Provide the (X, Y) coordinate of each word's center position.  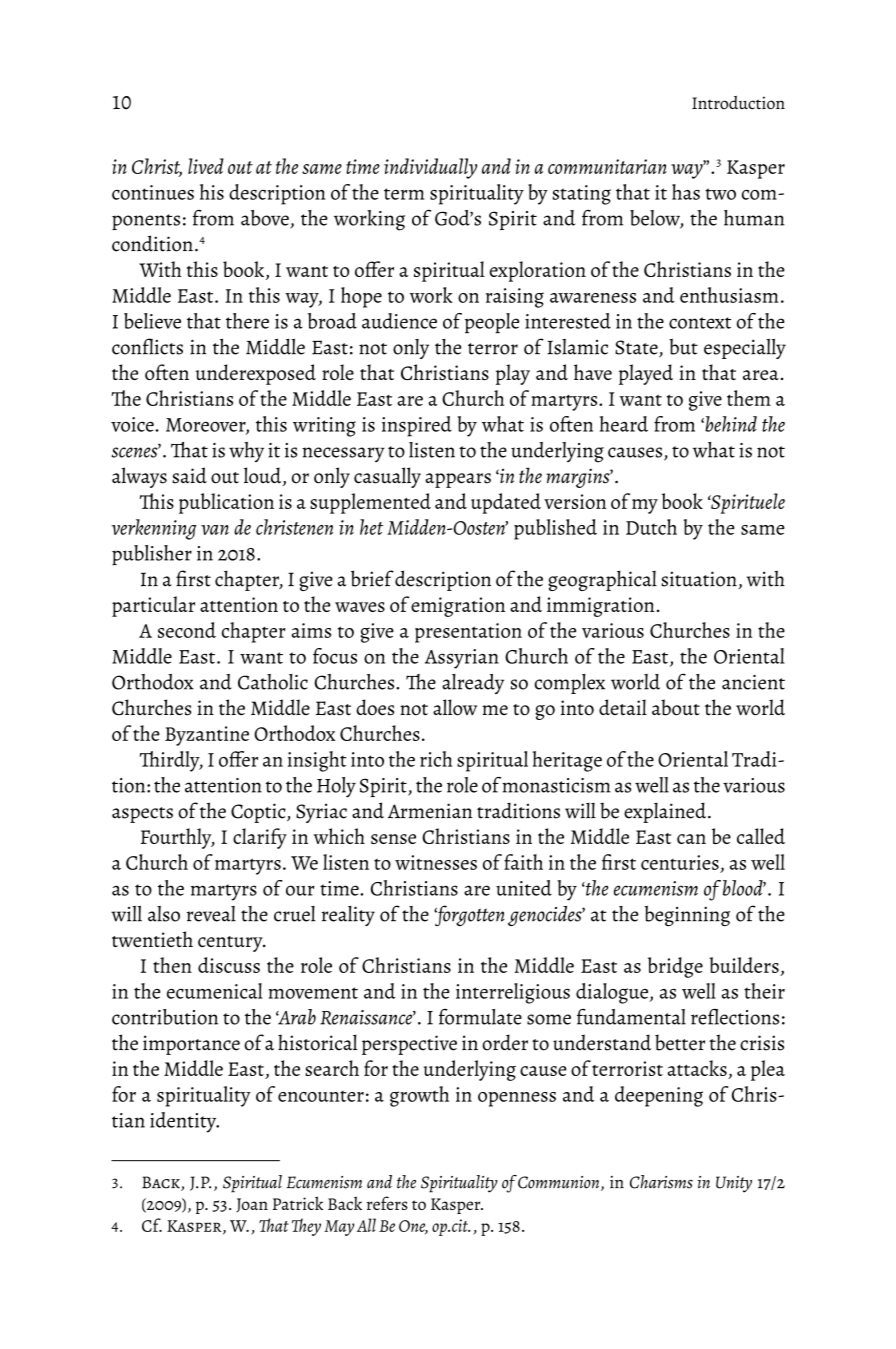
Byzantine (207, 736)
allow (455, 707)
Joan (252, 1205)
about (676, 707)
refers (387, 1203)
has (686, 192)
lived (206, 166)
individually (431, 168)
